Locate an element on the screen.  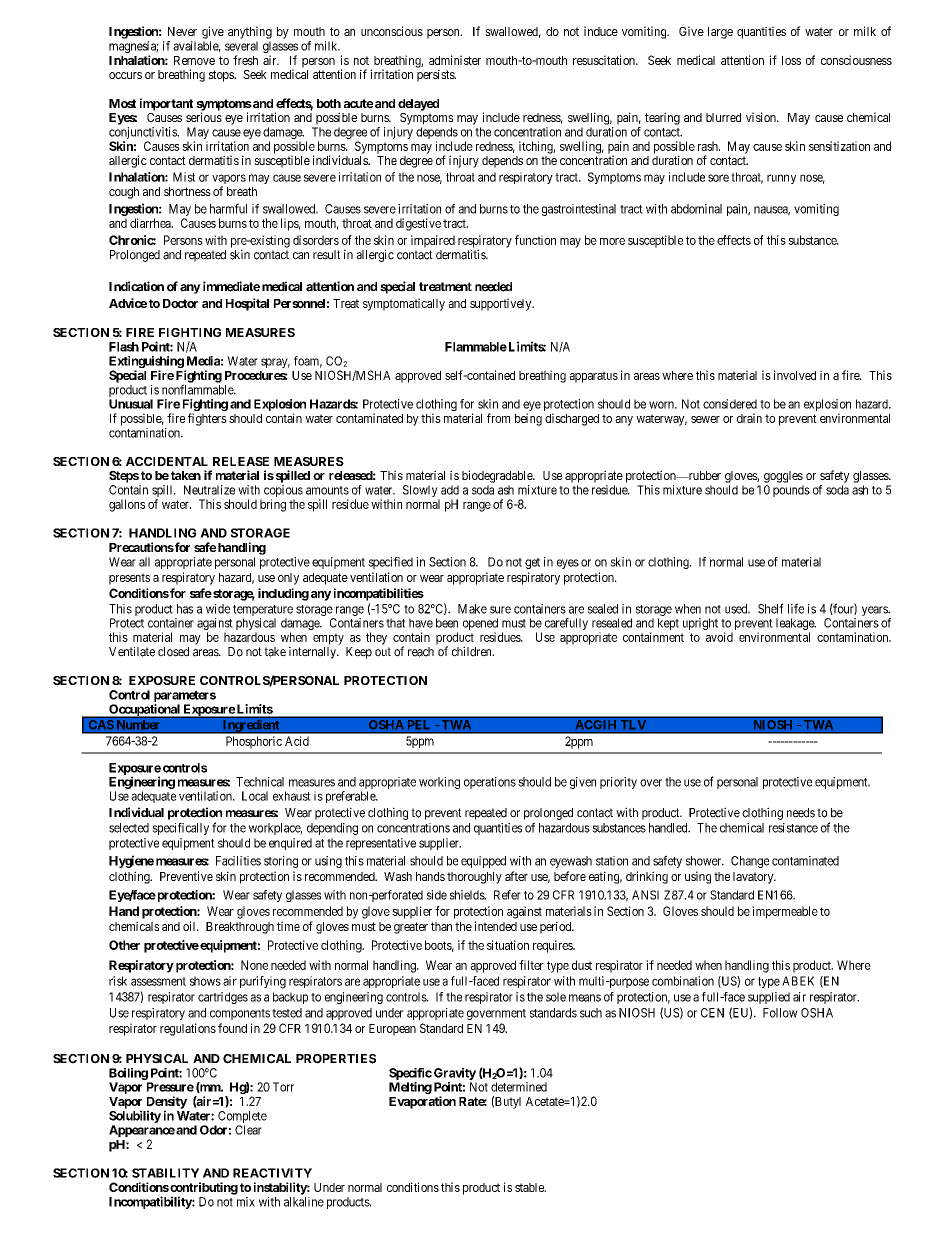
loss is located at coordinates (791, 60).
